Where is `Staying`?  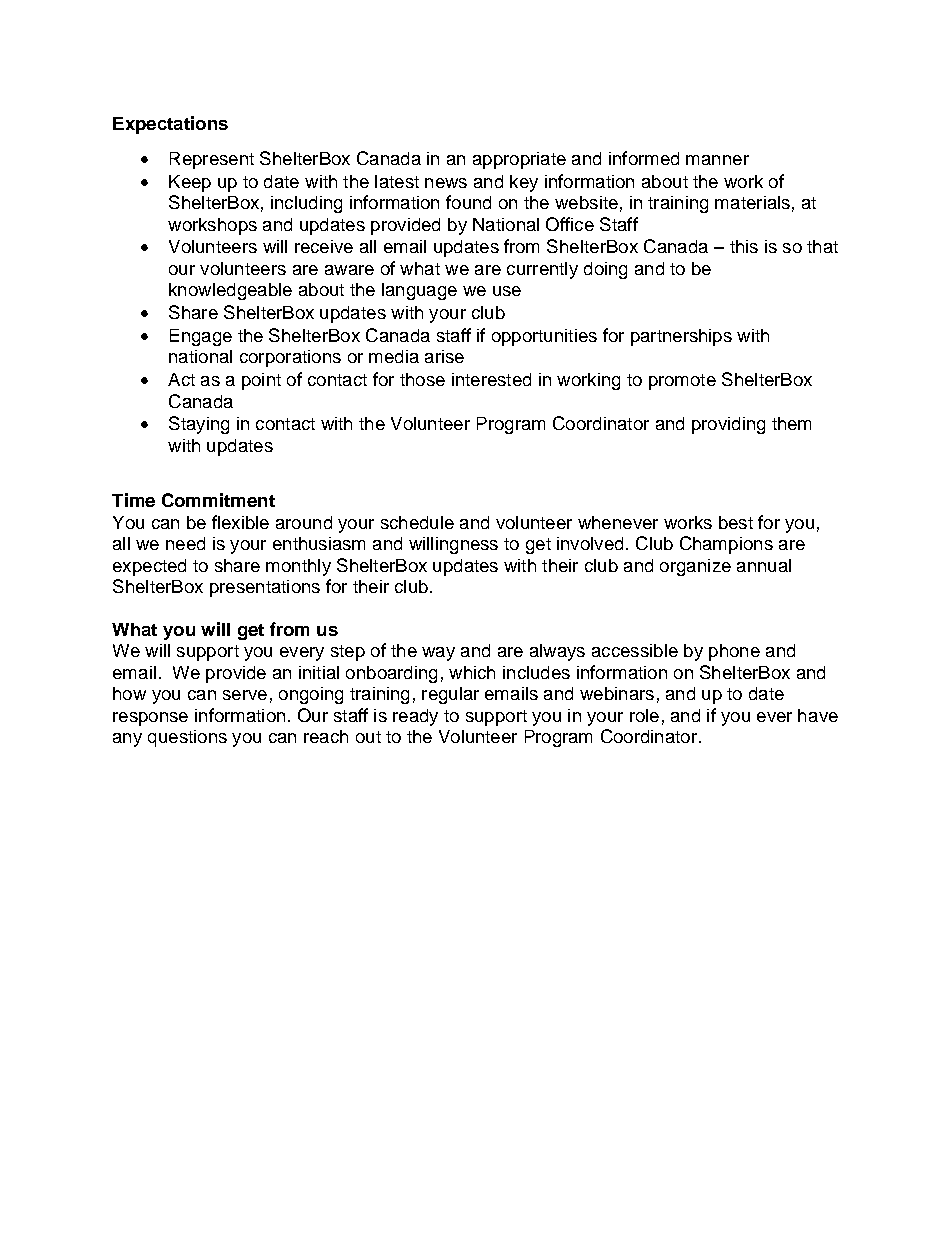
Staying is located at coordinates (199, 425).
